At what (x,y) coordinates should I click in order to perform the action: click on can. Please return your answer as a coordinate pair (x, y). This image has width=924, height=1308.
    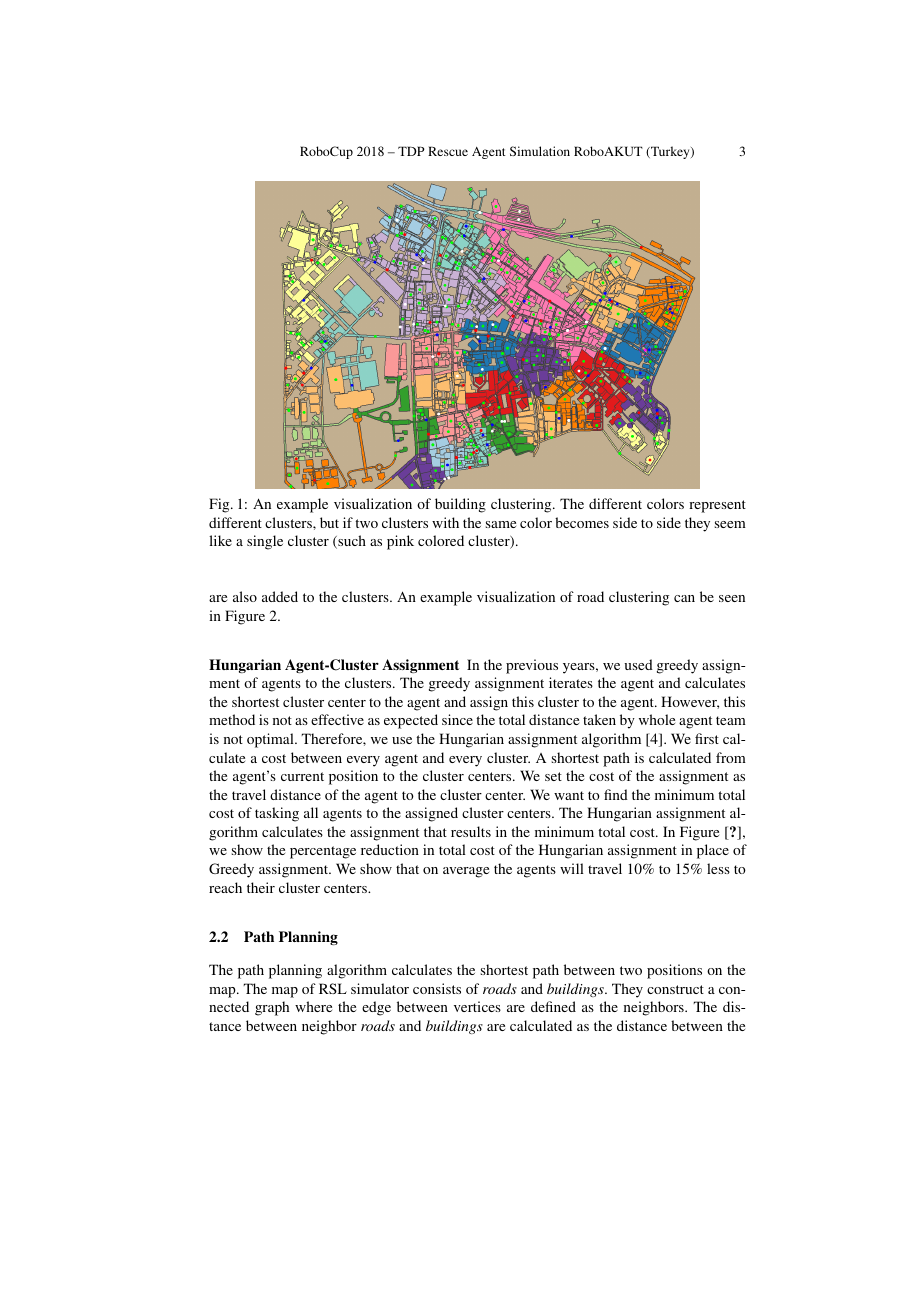
    Looking at the image, I should click on (684, 598).
